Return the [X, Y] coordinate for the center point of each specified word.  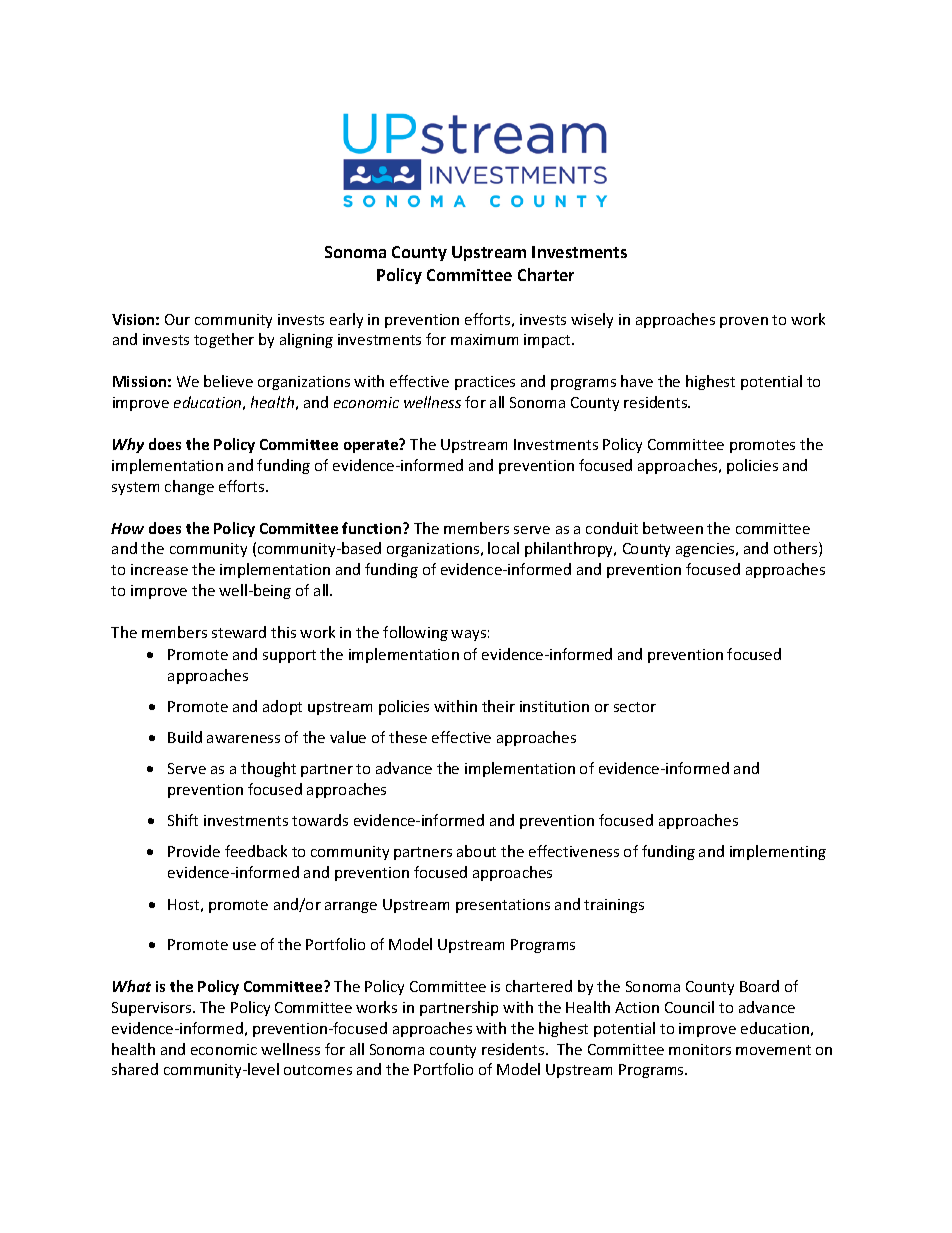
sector [635, 707]
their [498, 706]
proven [744, 322]
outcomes [318, 1070]
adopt [282, 707]
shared [135, 1069]
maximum [484, 339]
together [224, 340]
